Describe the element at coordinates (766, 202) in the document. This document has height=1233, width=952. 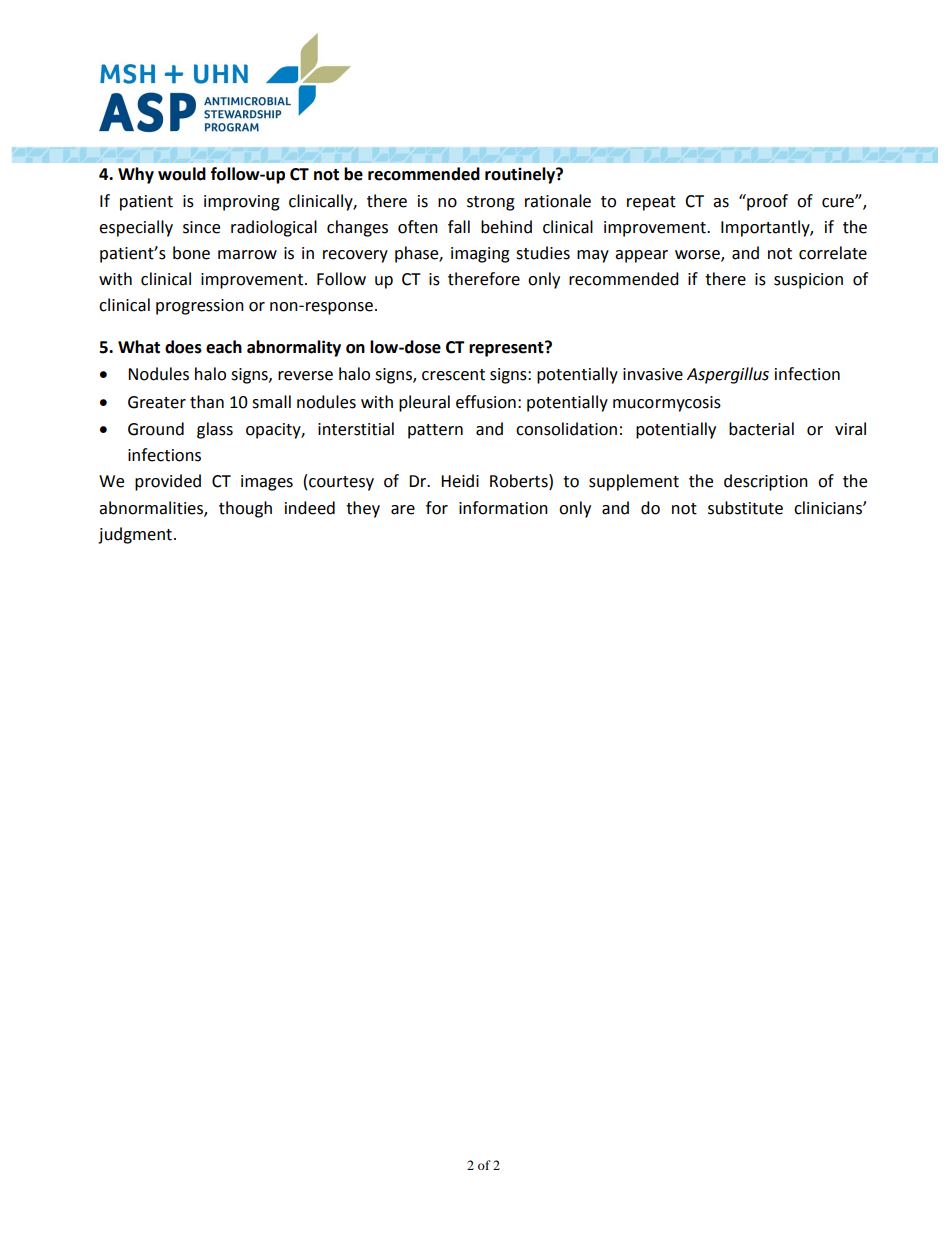
I see `proof` at that location.
